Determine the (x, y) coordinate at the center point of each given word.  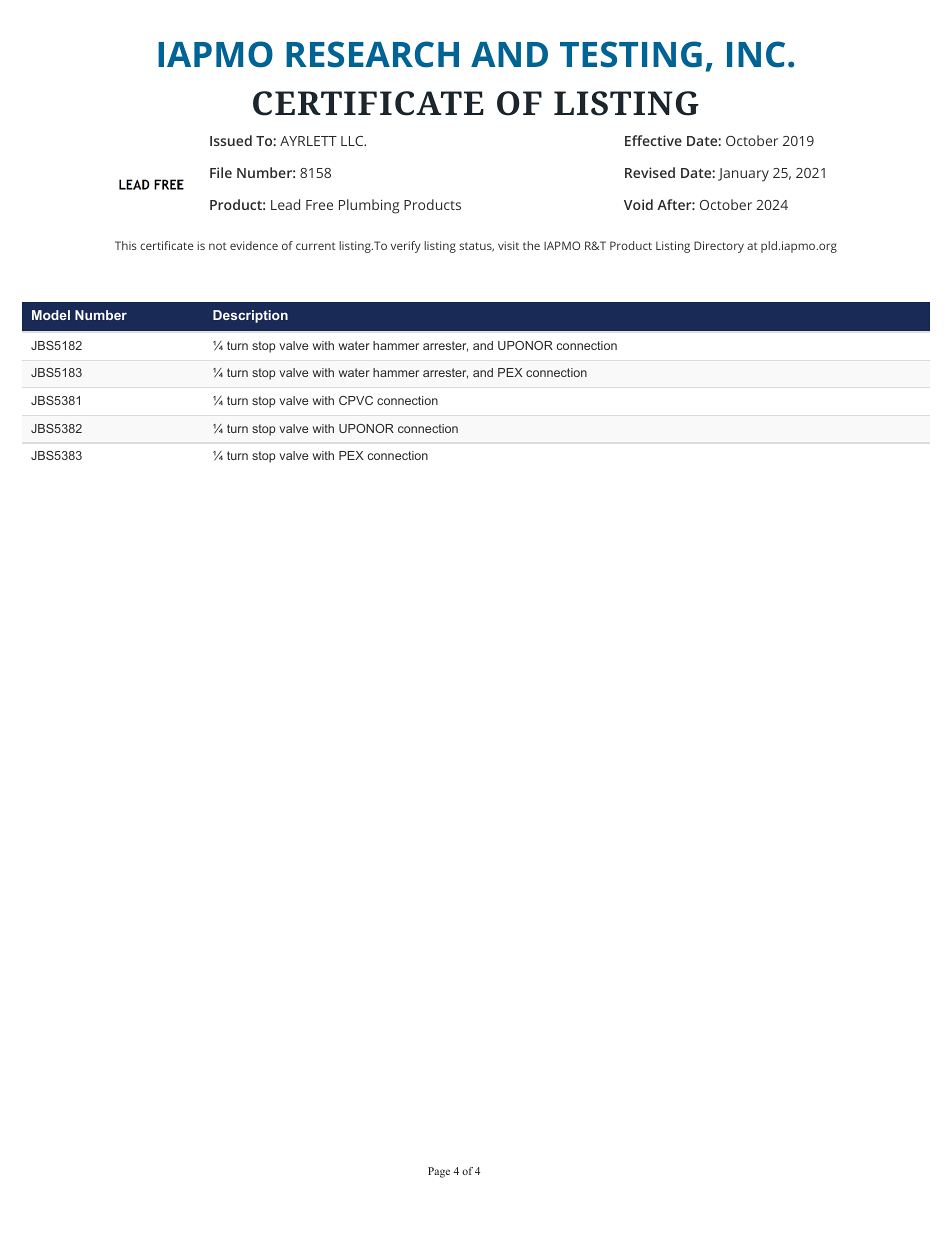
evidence (254, 245)
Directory (719, 247)
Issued (231, 140)
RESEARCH (372, 54)
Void (638, 204)
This (125, 245)
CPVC (356, 400)
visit (508, 245)
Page (439, 1172)
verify (406, 247)
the (531, 245)
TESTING (631, 54)
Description (250, 316)
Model (51, 315)
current (316, 246)
